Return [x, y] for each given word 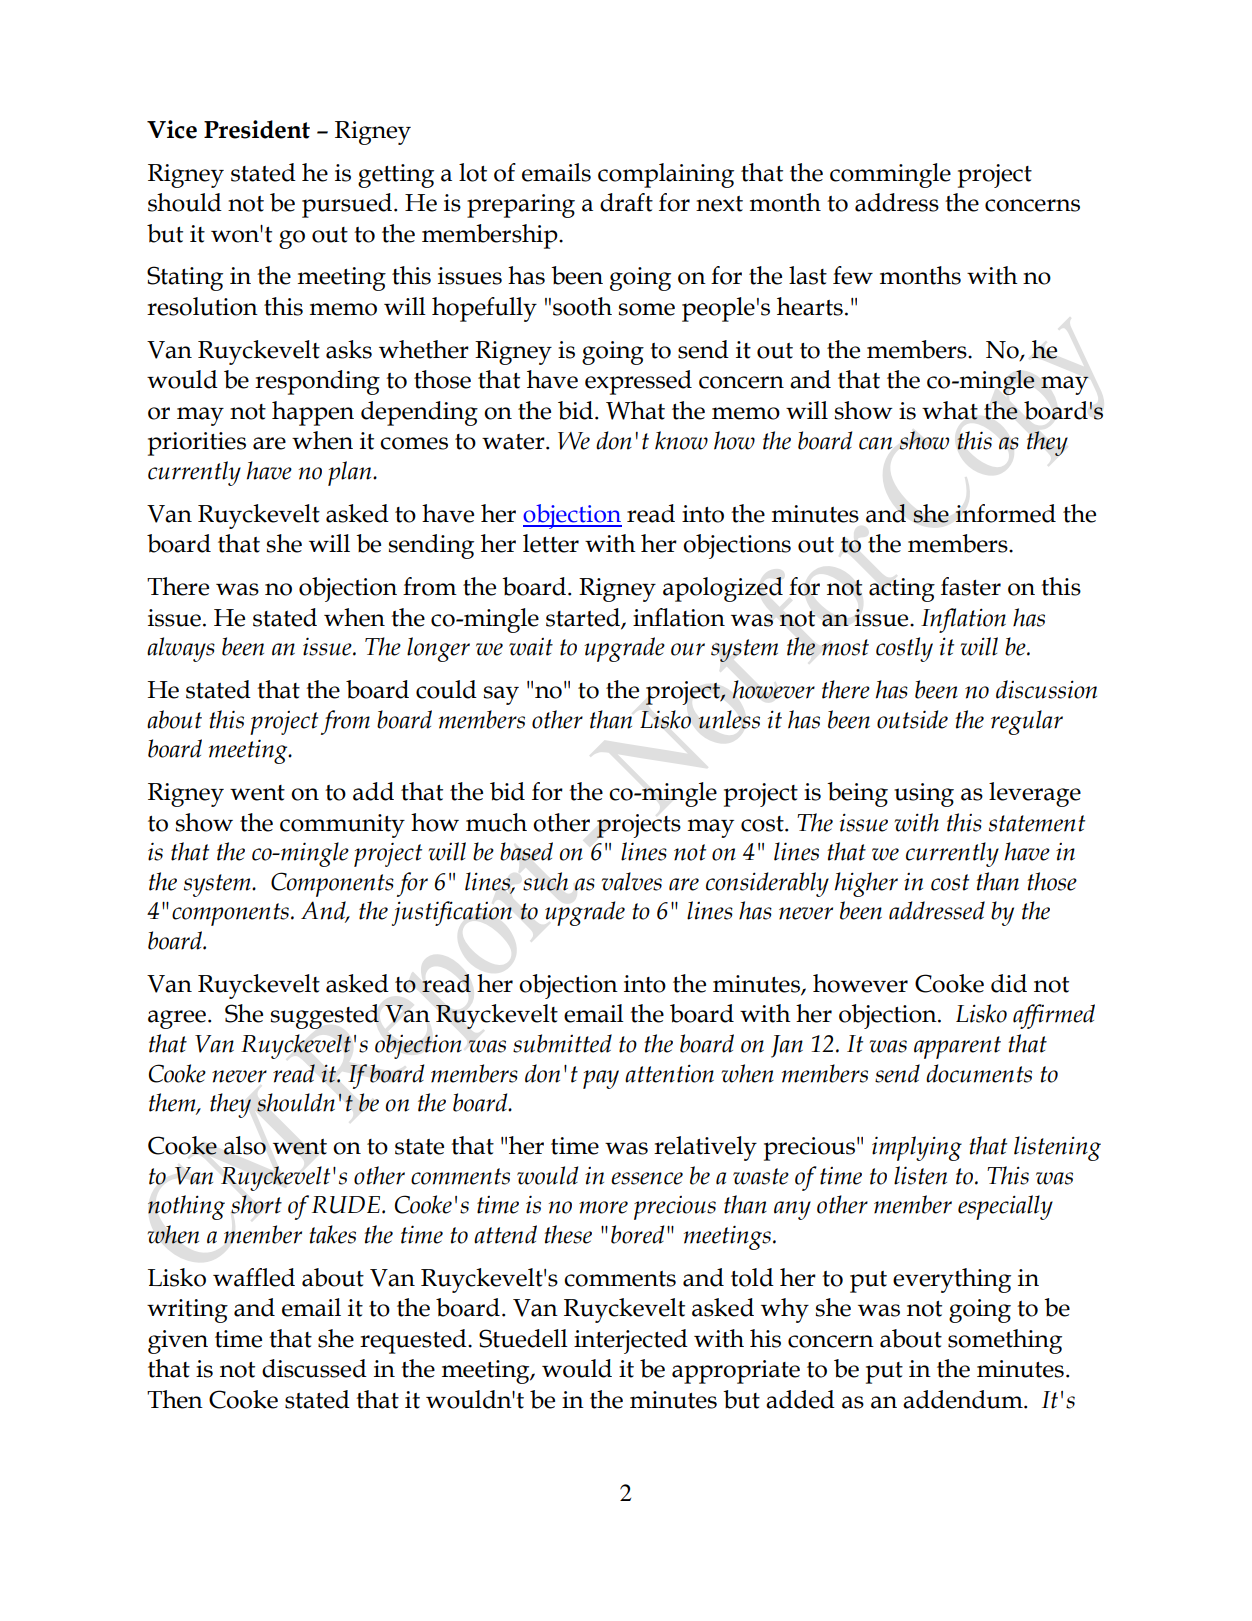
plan [351, 473]
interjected [631, 1341]
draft [626, 202]
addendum [964, 1399]
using [924, 795]
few [853, 275]
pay [601, 1079]
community [342, 826]
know [681, 440]
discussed [314, 1368]
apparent [957, 1047]
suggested [325, 1016]
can [875, 443]
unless [729, 719]
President [257, 129]
